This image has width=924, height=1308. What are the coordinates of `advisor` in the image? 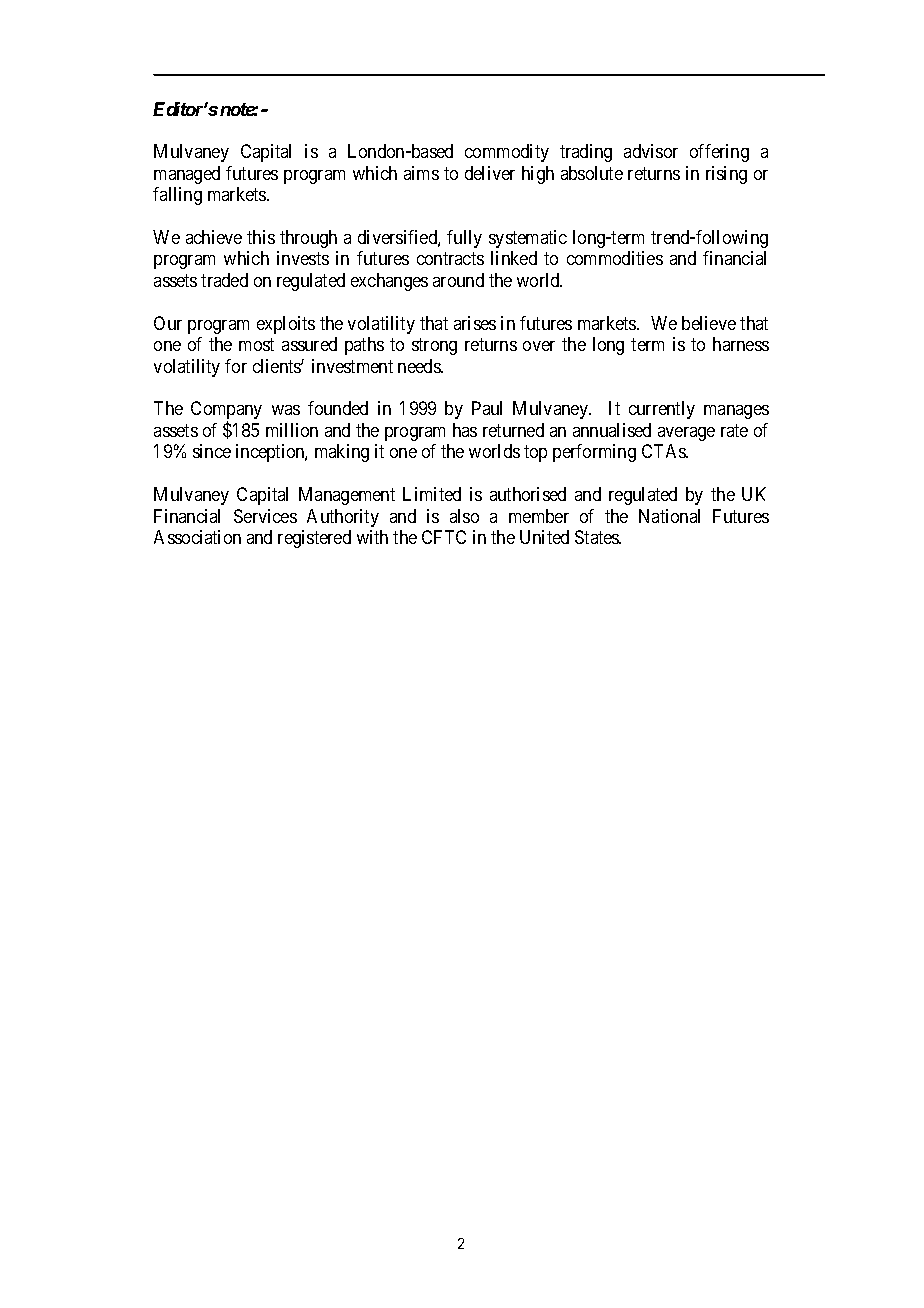 It's located at (651, 151).
